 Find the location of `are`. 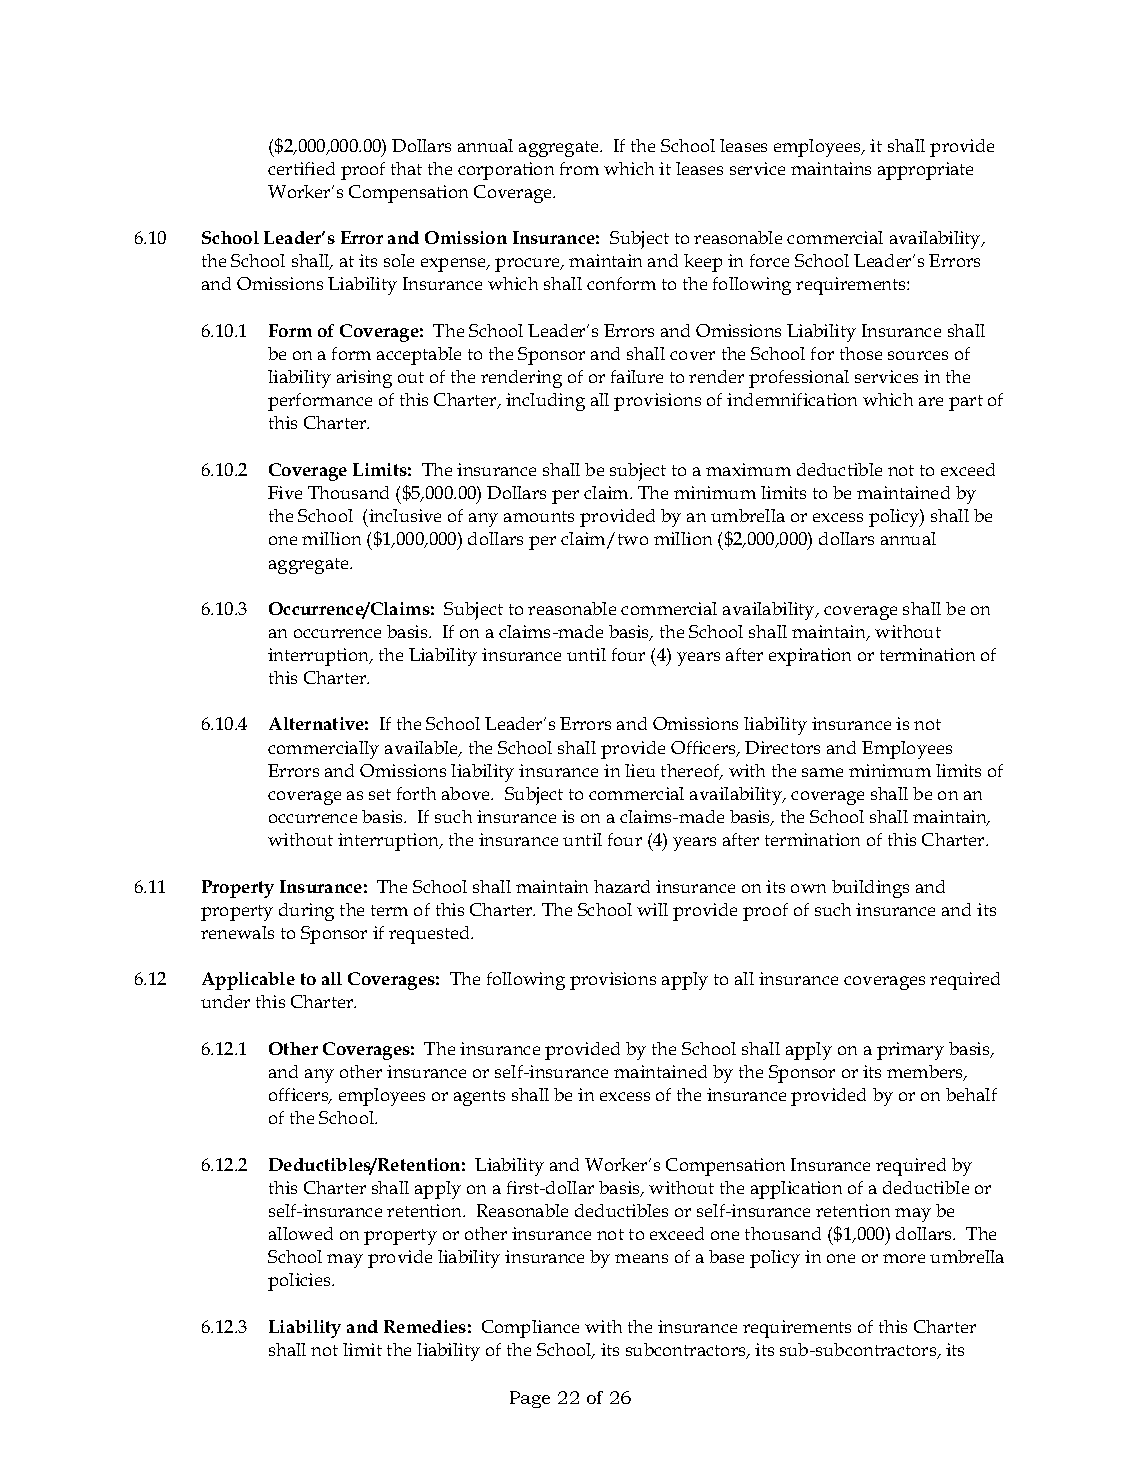

are is located at coordinates (931, 401).
